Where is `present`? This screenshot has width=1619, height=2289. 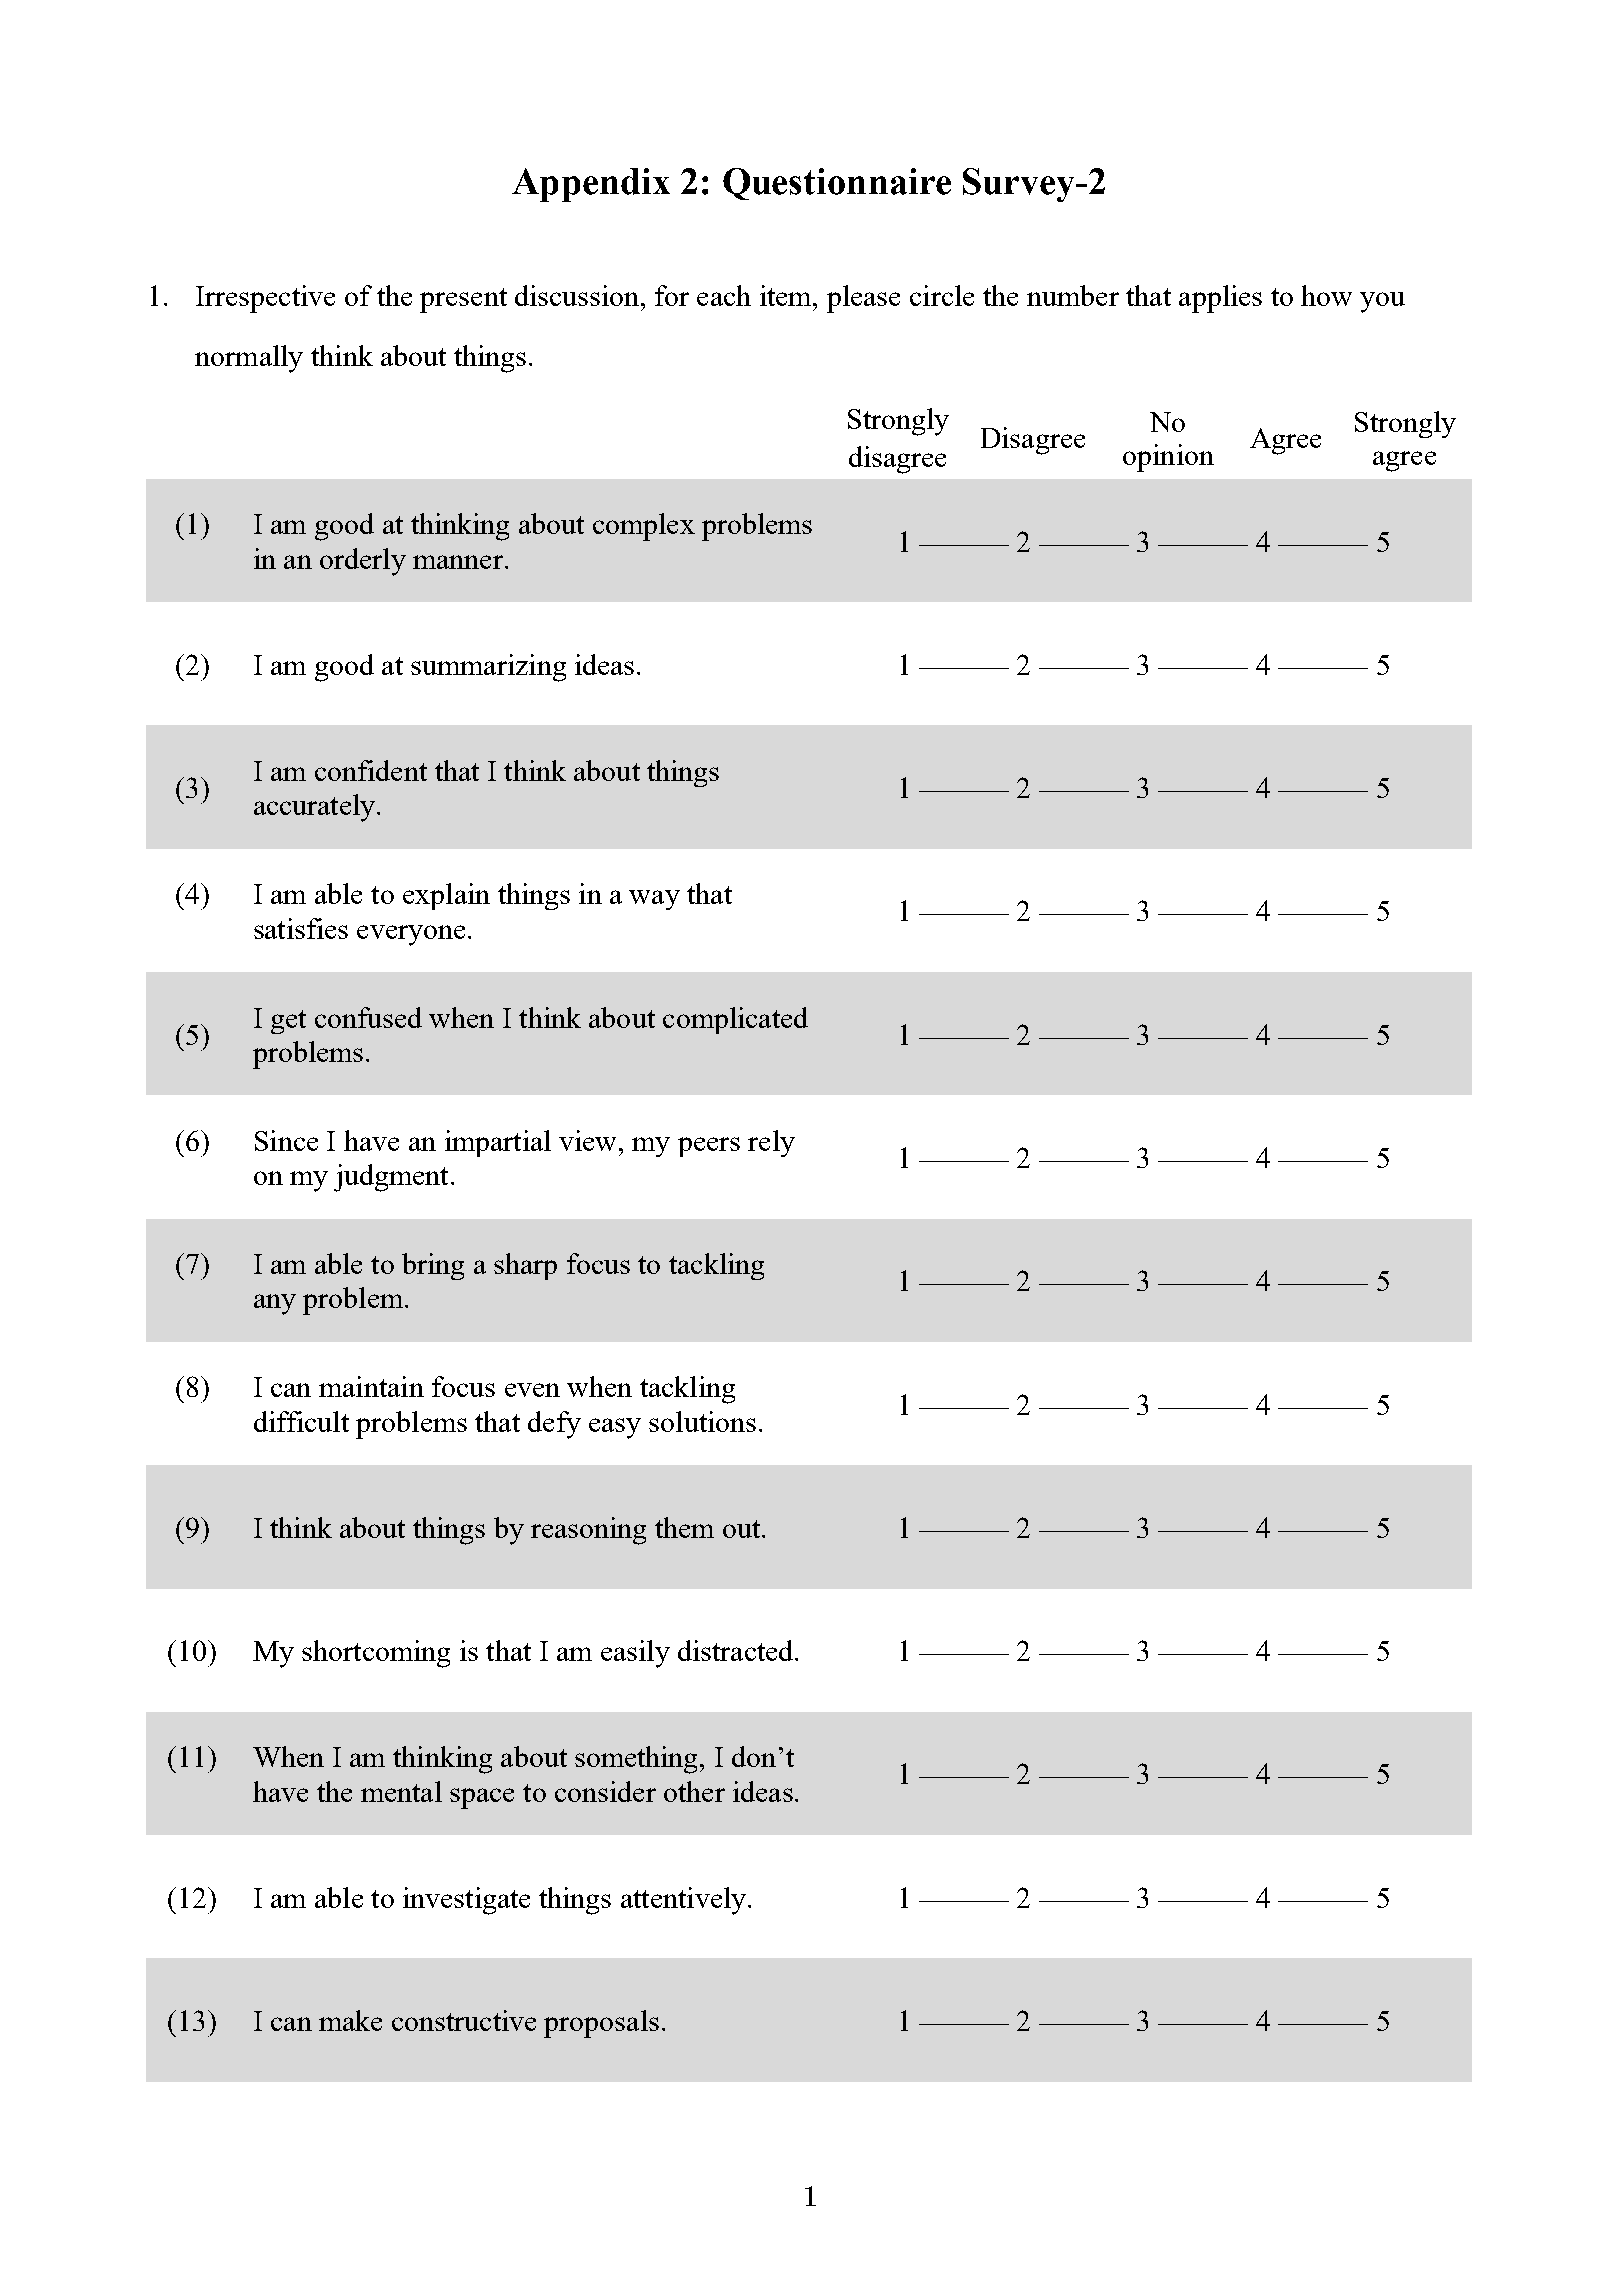
present is located at coordinates (463, 300).
